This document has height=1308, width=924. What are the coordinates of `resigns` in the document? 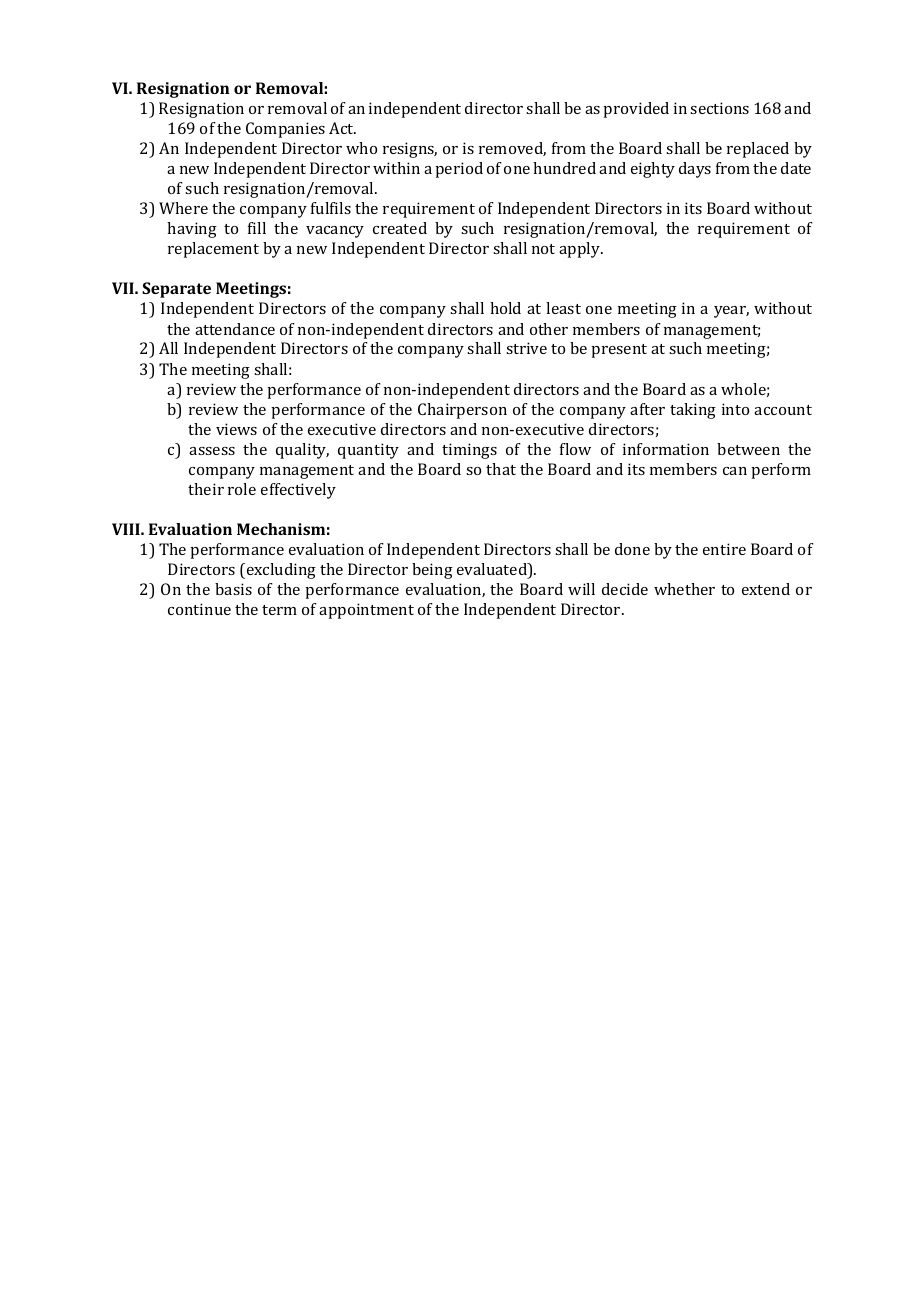 It's located at (410, 150).
